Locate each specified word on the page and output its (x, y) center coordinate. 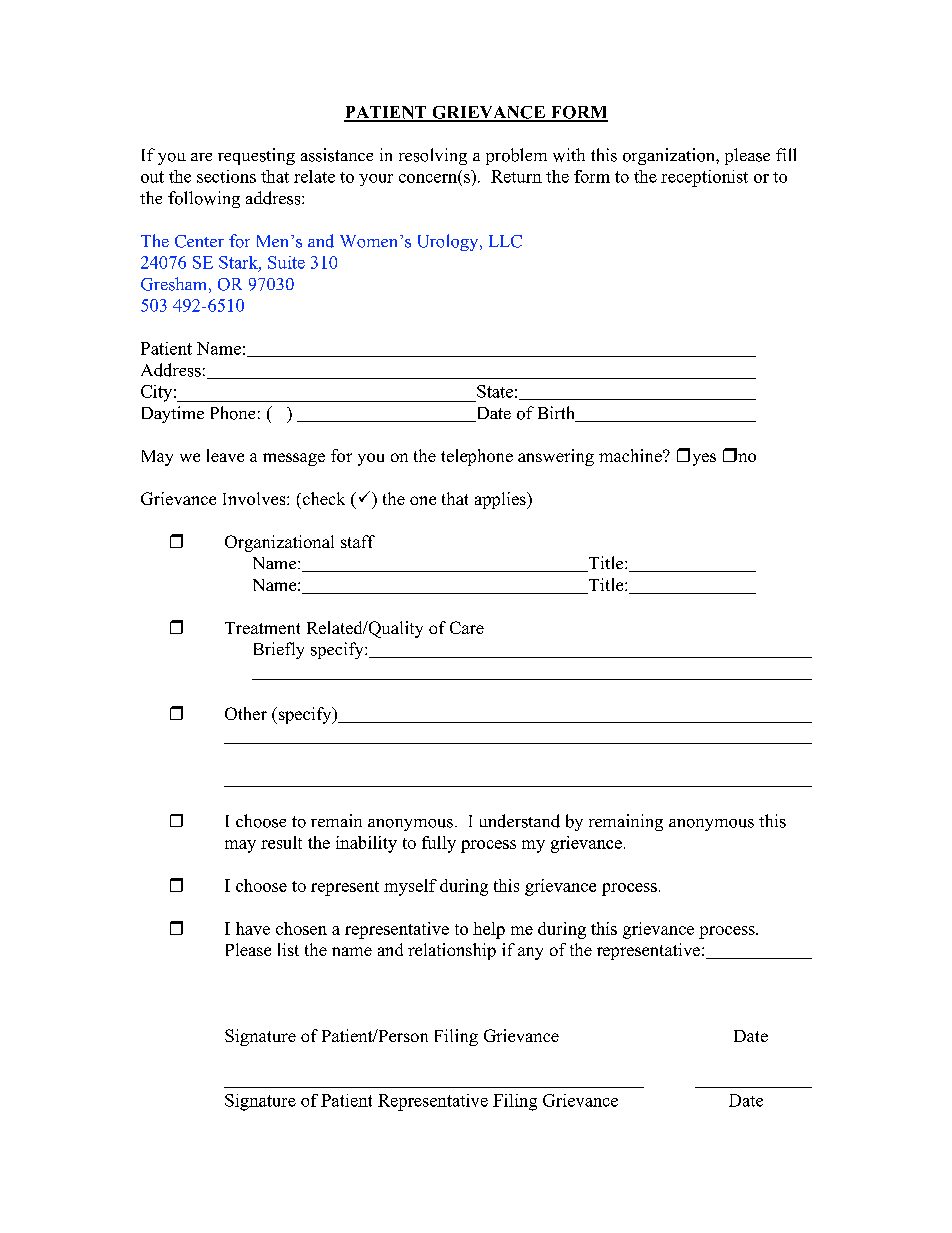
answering (556, 457)
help (489, 930)
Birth (557, 414)
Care (467, 627)
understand (520, 821)
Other (246, 713)
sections (226, 176)
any (530, 953)
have (253, 928)
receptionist (704, 178)
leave (225, 455)
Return (516, 176)
